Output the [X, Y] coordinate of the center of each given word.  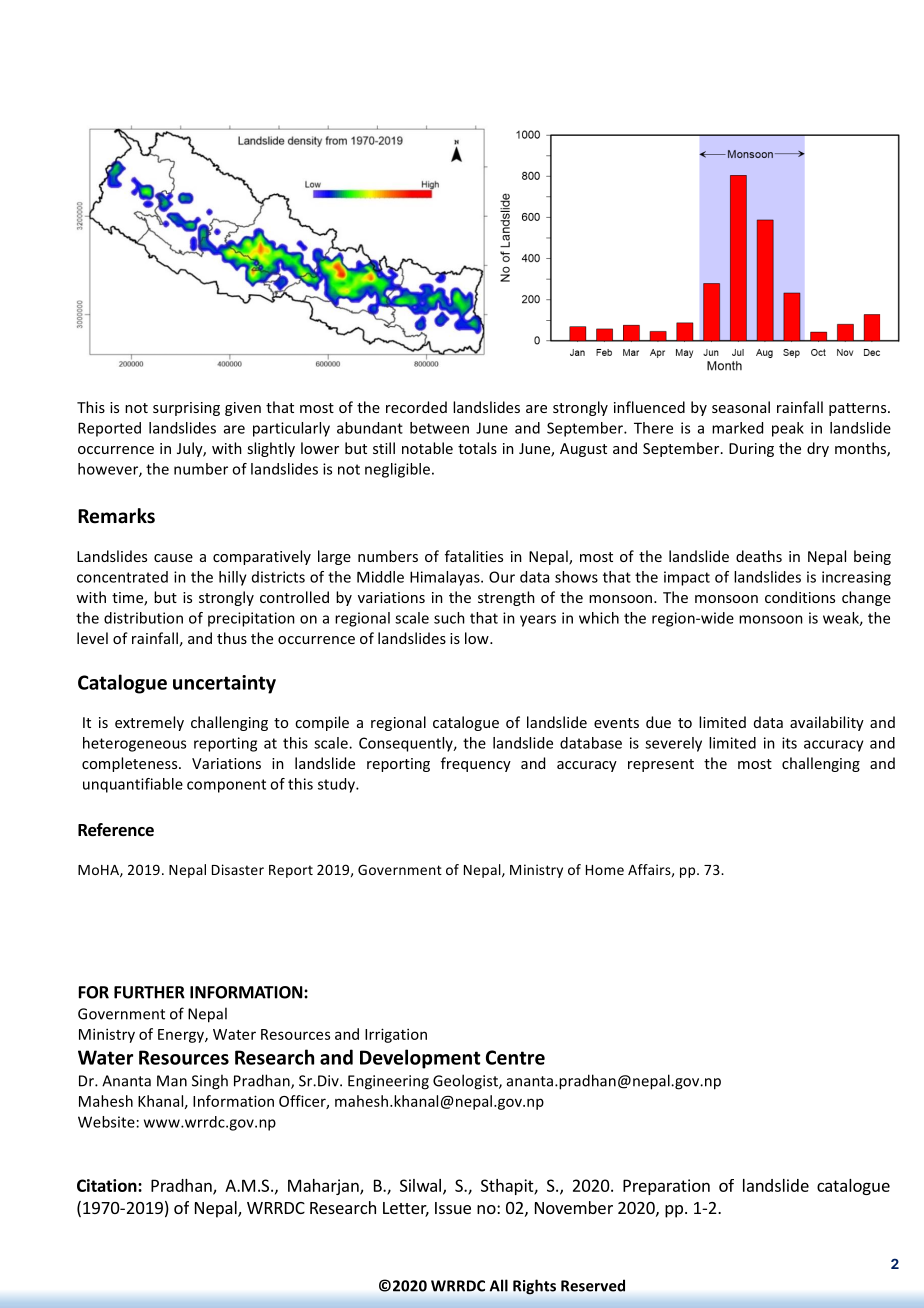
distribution [143, 618]
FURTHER [149, 992]
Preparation [666, 1187]
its [789, 743]
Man [172, 1081]
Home [605, 870]
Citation [108, 1185]
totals [477, 448]
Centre [515, 1057]
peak [788, 429]
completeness [131, 764]
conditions [800, 597]
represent [661, 765]
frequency [476, 764]
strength [506, 598]
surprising [186, 409]
